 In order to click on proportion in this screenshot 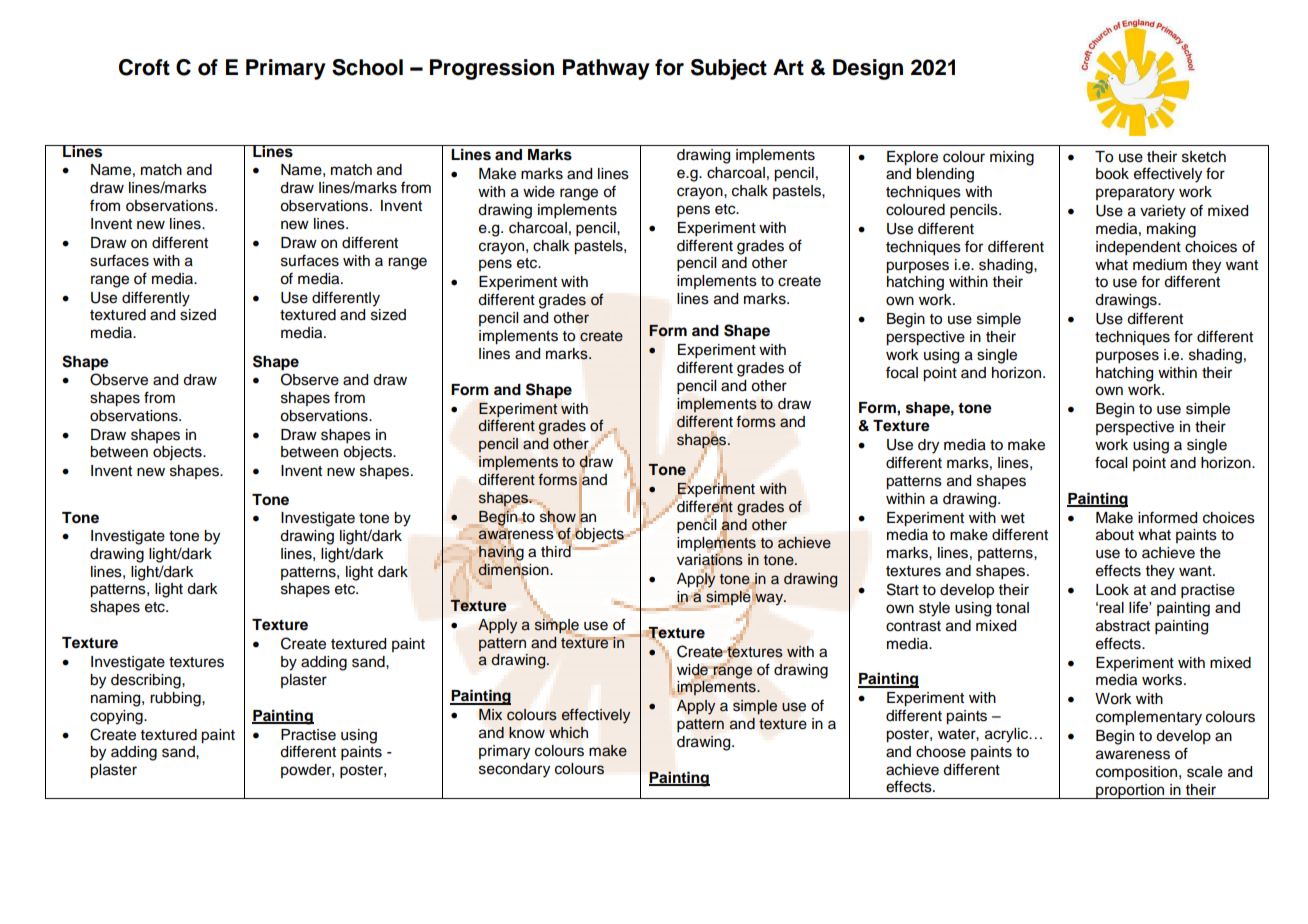, I will do `click(1130, 791)`.
